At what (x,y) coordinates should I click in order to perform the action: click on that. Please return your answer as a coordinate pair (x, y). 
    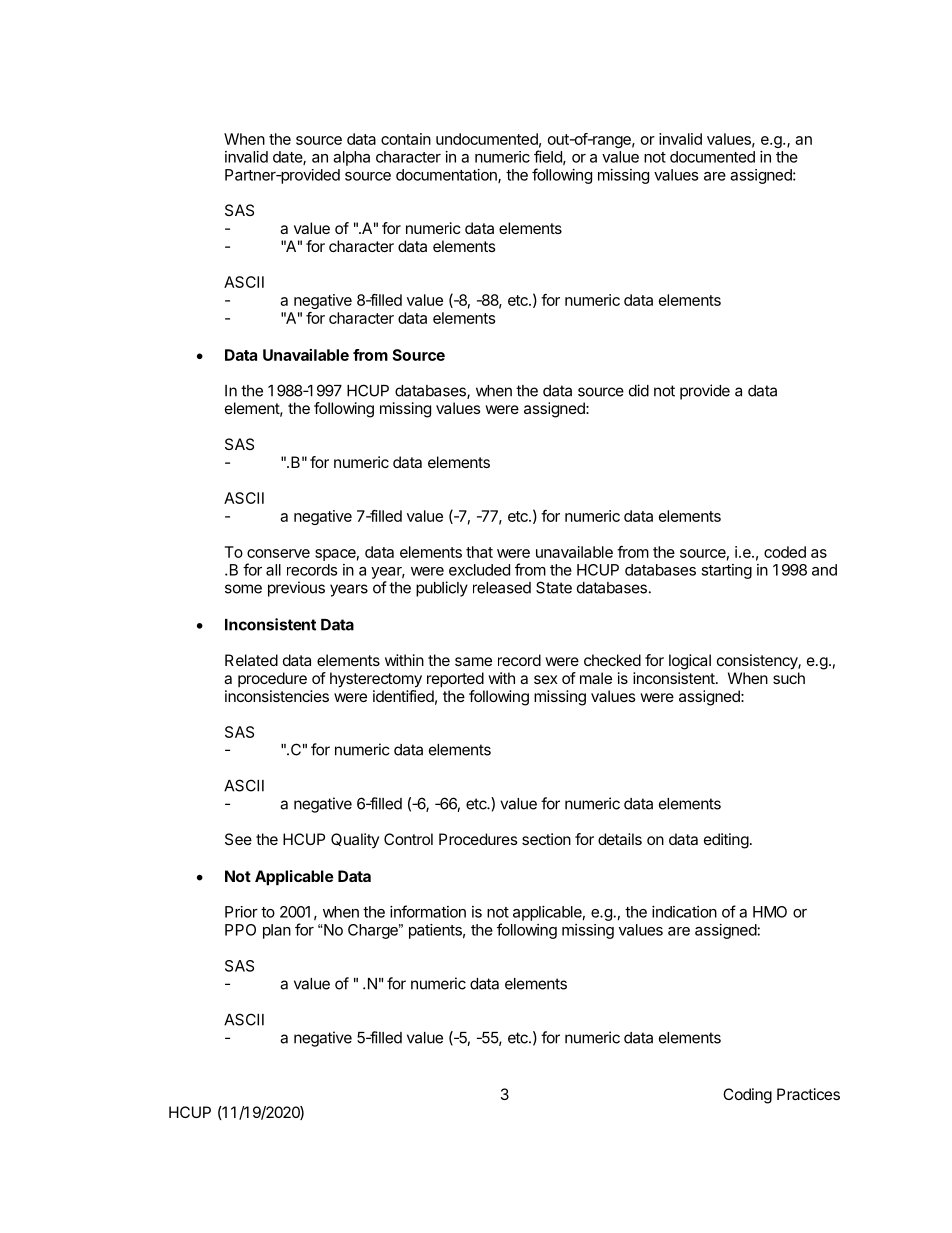
    Looking at the image, I should click on (479, 552).
